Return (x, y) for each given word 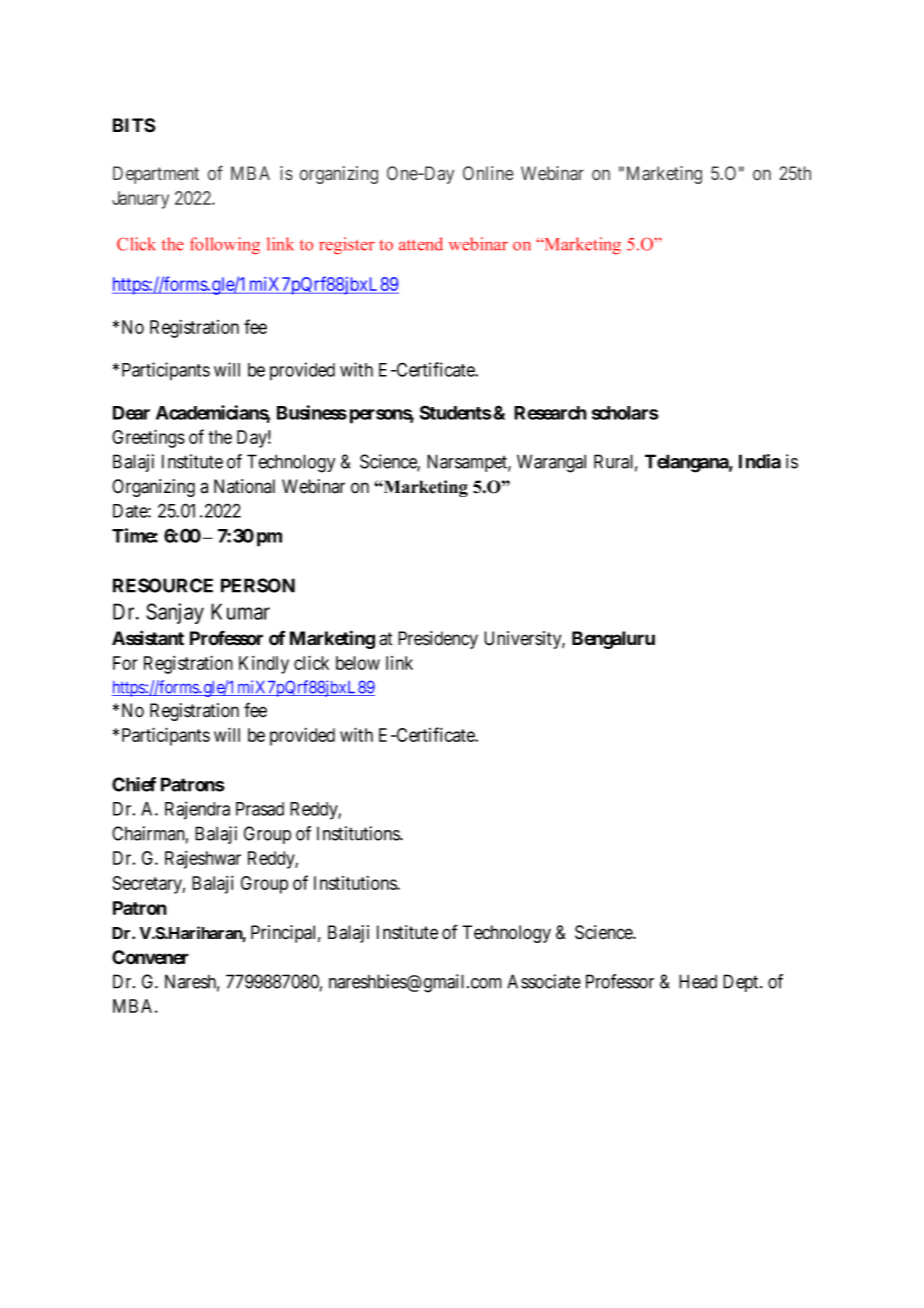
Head (698, 981)
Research (550, 413)
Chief (134, 784)
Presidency (438, 640)
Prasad (260, 809)
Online (488, 173)
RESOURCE (163, 585)
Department (156, 175)
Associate (544, 981)
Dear (131, 413)
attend (421, 244)
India (760, 461)
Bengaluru (613, 640)
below (358, 663)
